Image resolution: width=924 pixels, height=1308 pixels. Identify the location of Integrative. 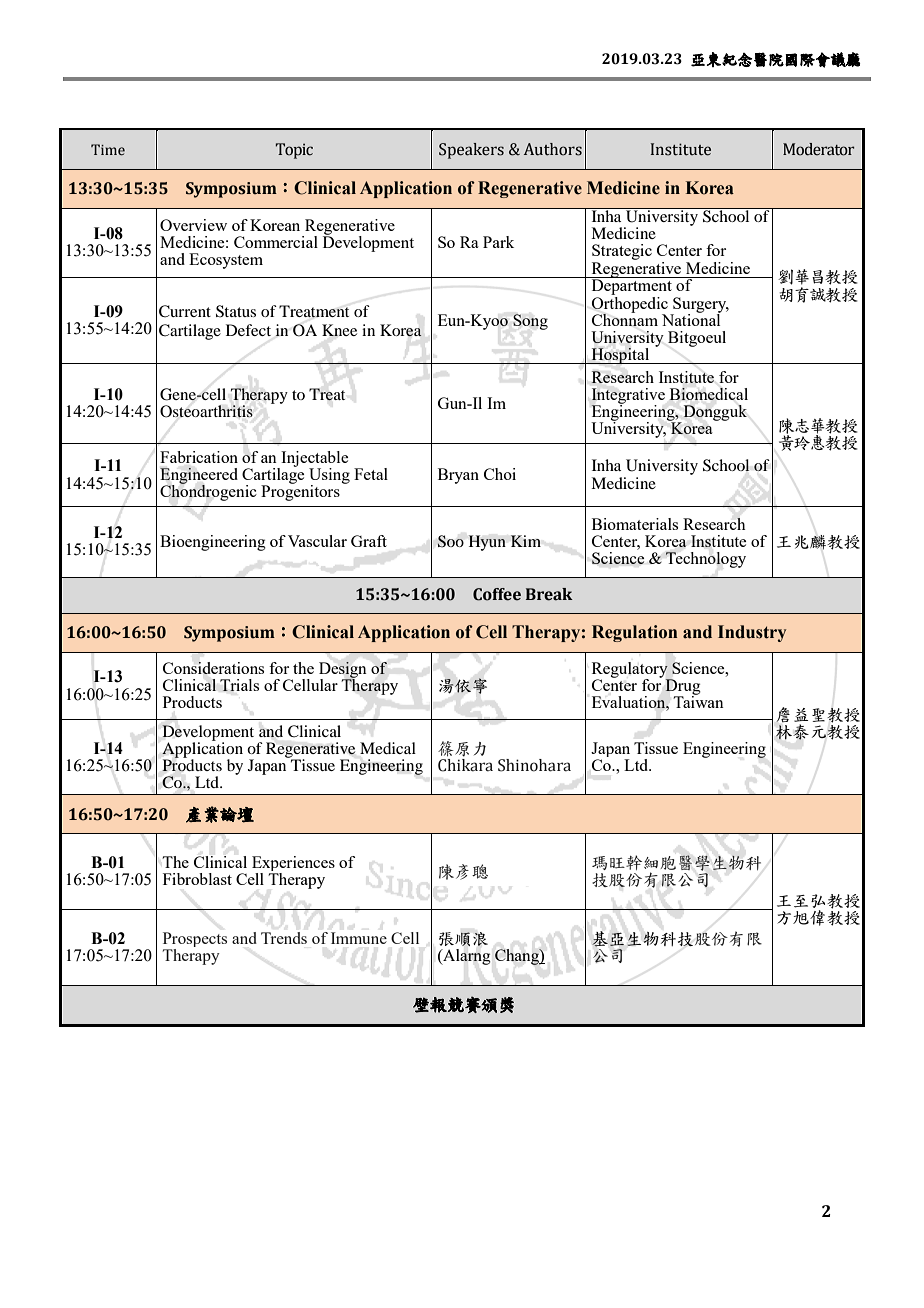
(628, 397).
